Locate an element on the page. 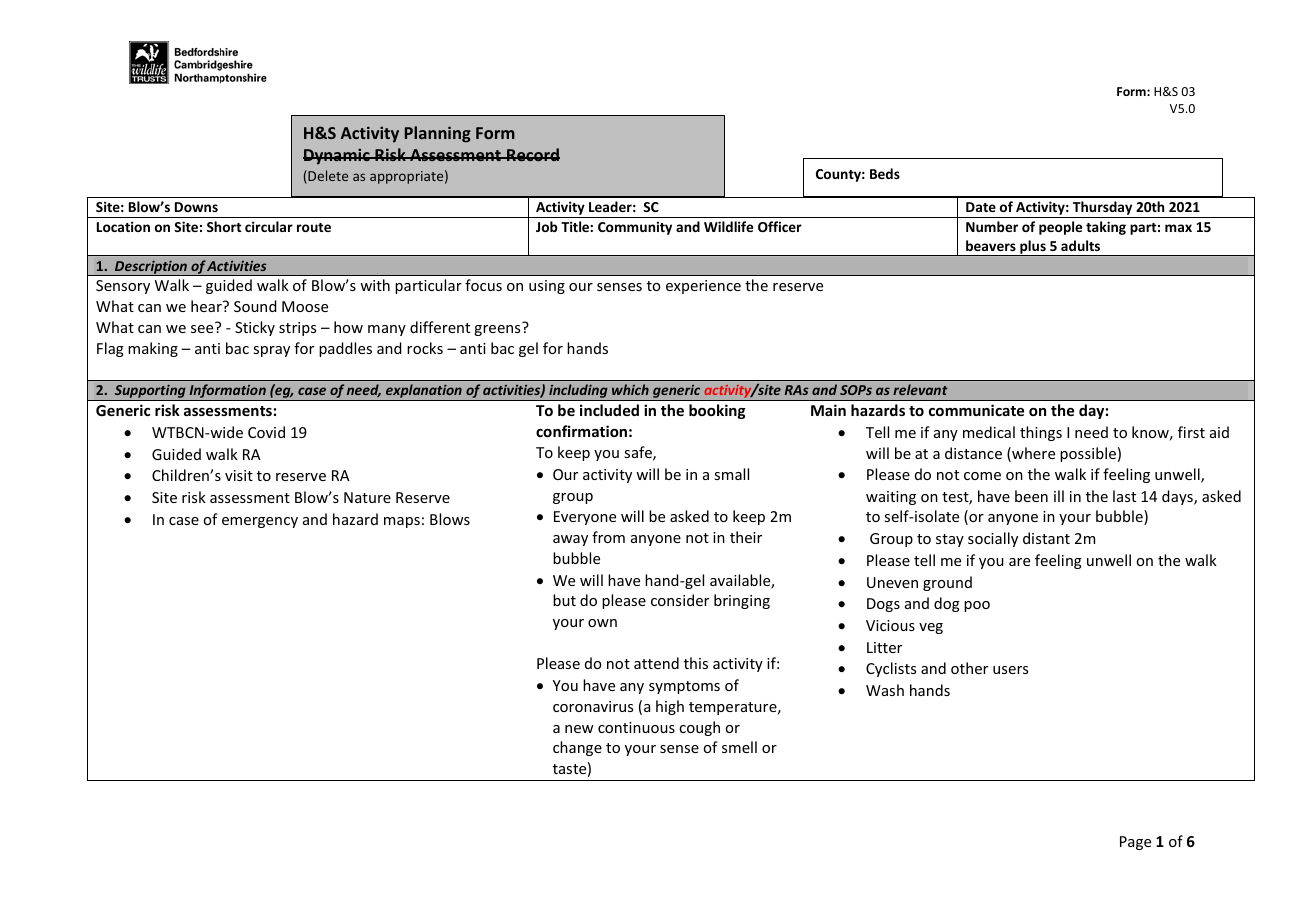 This page has height=924, width=1307. small is located at coordinates (731, 474).
